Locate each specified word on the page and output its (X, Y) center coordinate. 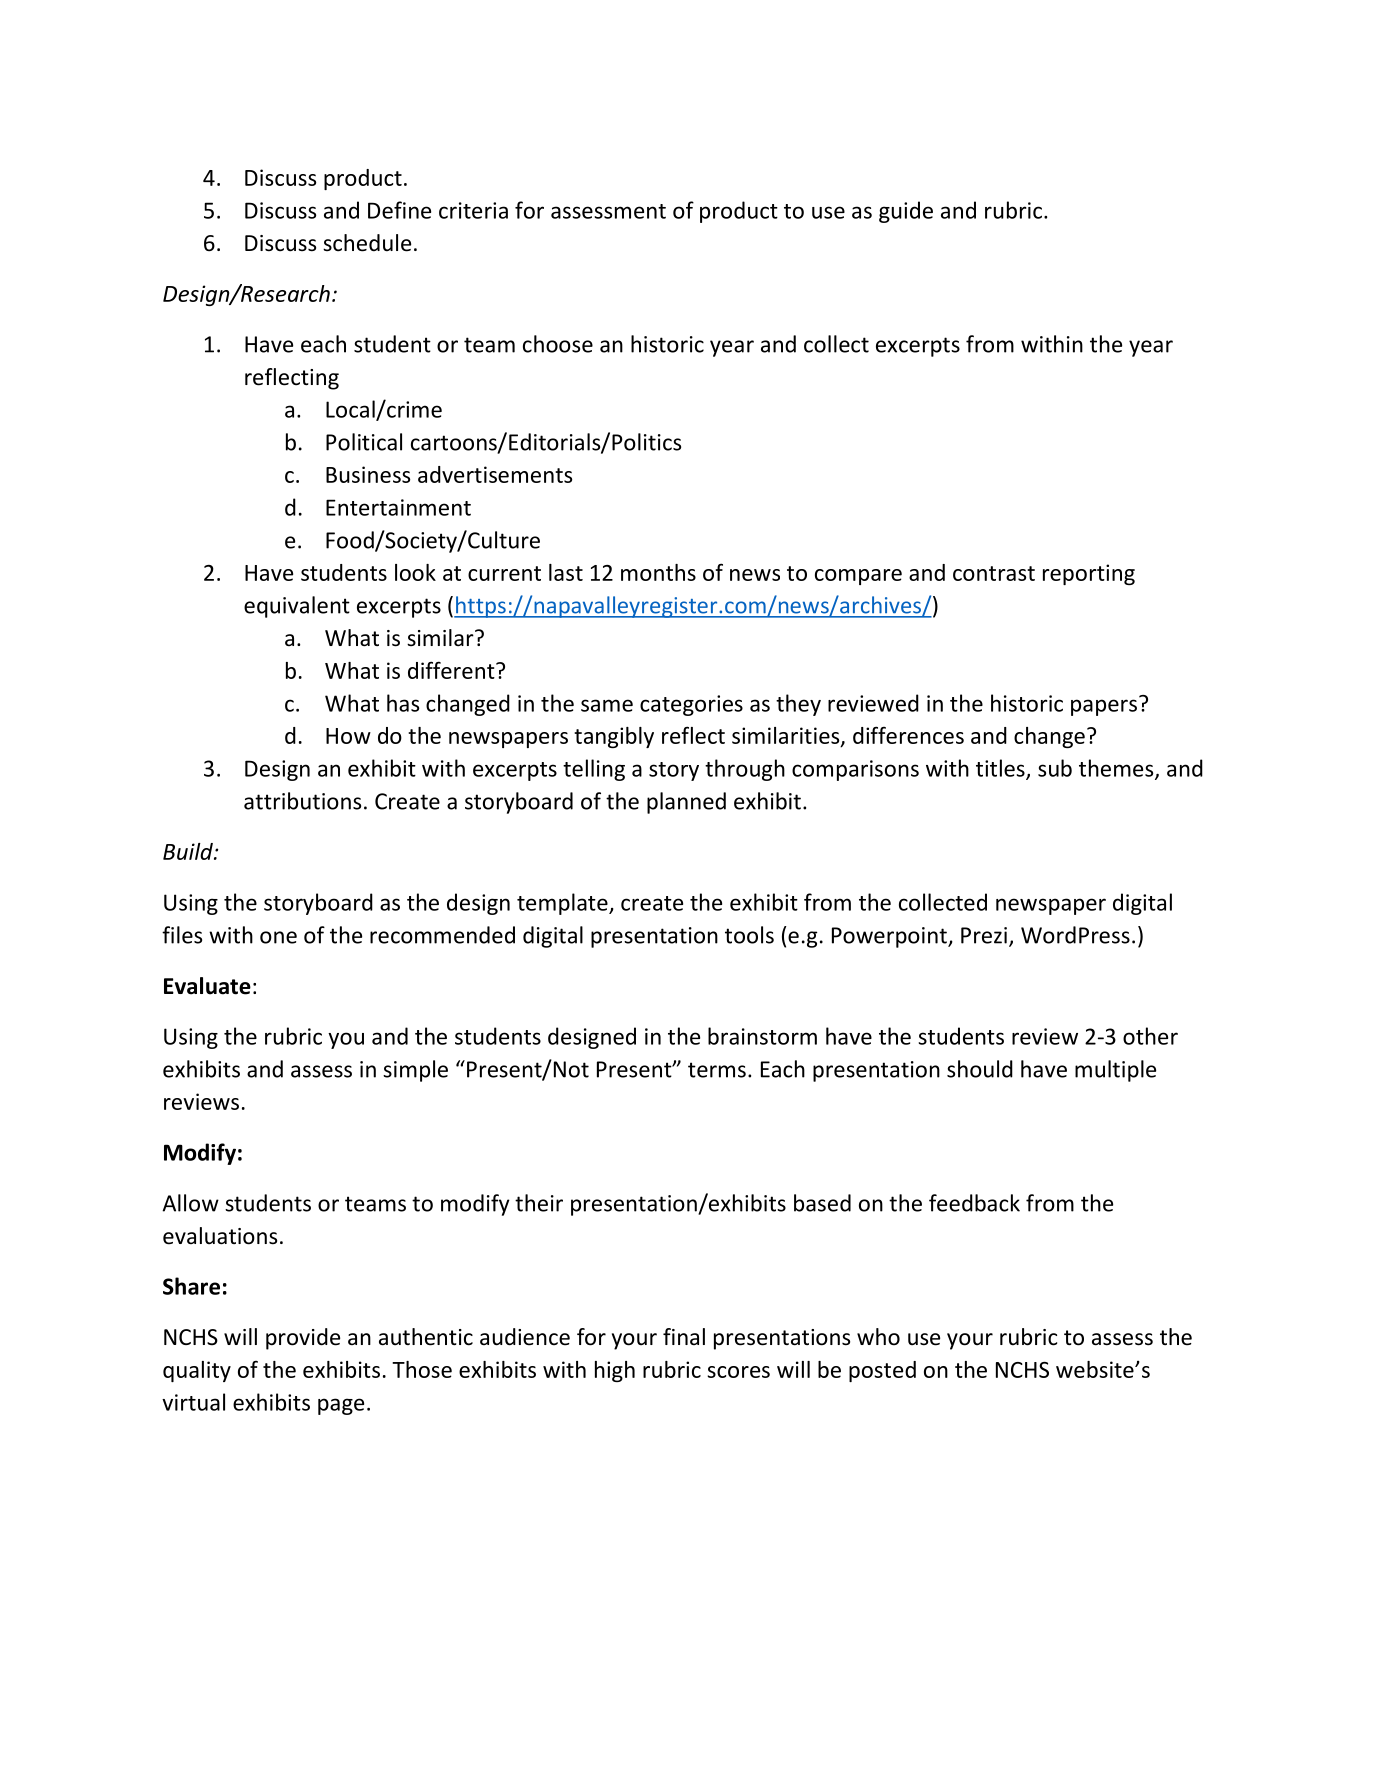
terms (717, 1070)
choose (558, 344)
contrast (994, 573)
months (658, 572)
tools (749, 935)
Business (368, 474)
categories (691, 705)
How (348, 736)
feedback (974, 1203)
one (278, 937)
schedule (367, 243)
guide (906, 212)
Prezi (984, 935)
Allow (190, 1203)
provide (303, 1339)
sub (1055, 768)
